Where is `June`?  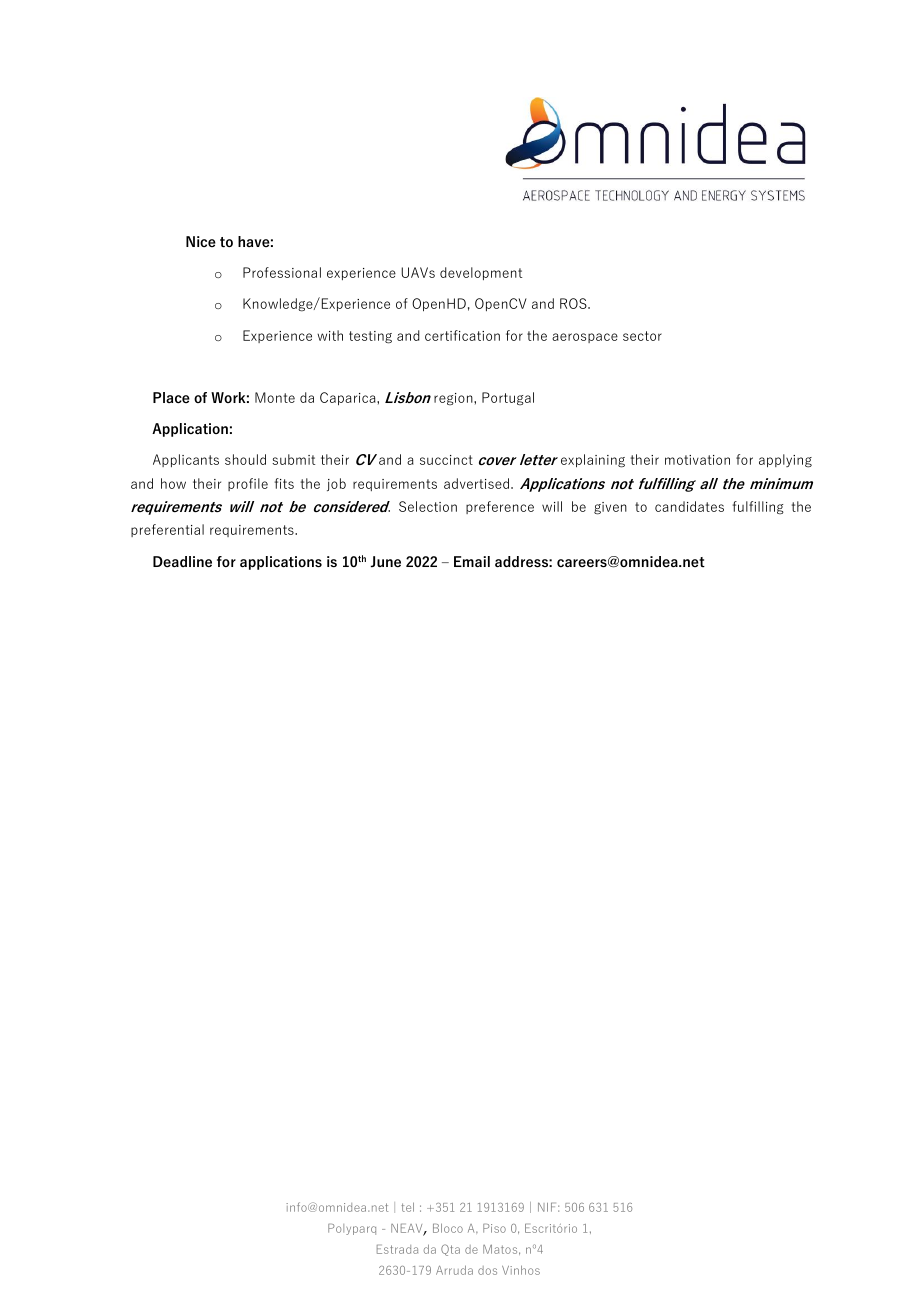 June is located at coordinates (386, 562).
